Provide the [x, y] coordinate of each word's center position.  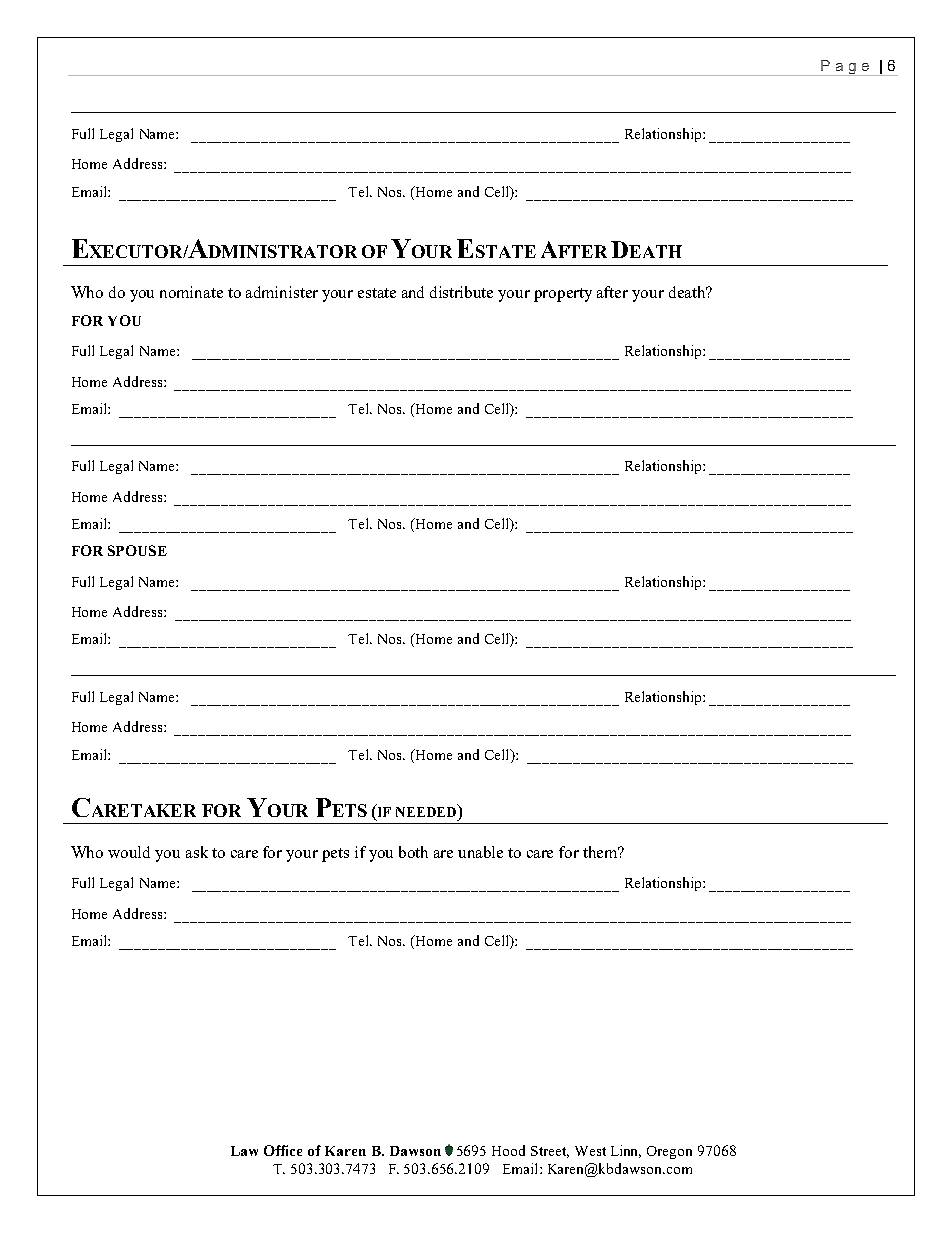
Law [244, 1151]
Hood [508, 1150]
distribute [461, 292]
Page [845, 67]
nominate [191, 292]
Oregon [669, 1152]
